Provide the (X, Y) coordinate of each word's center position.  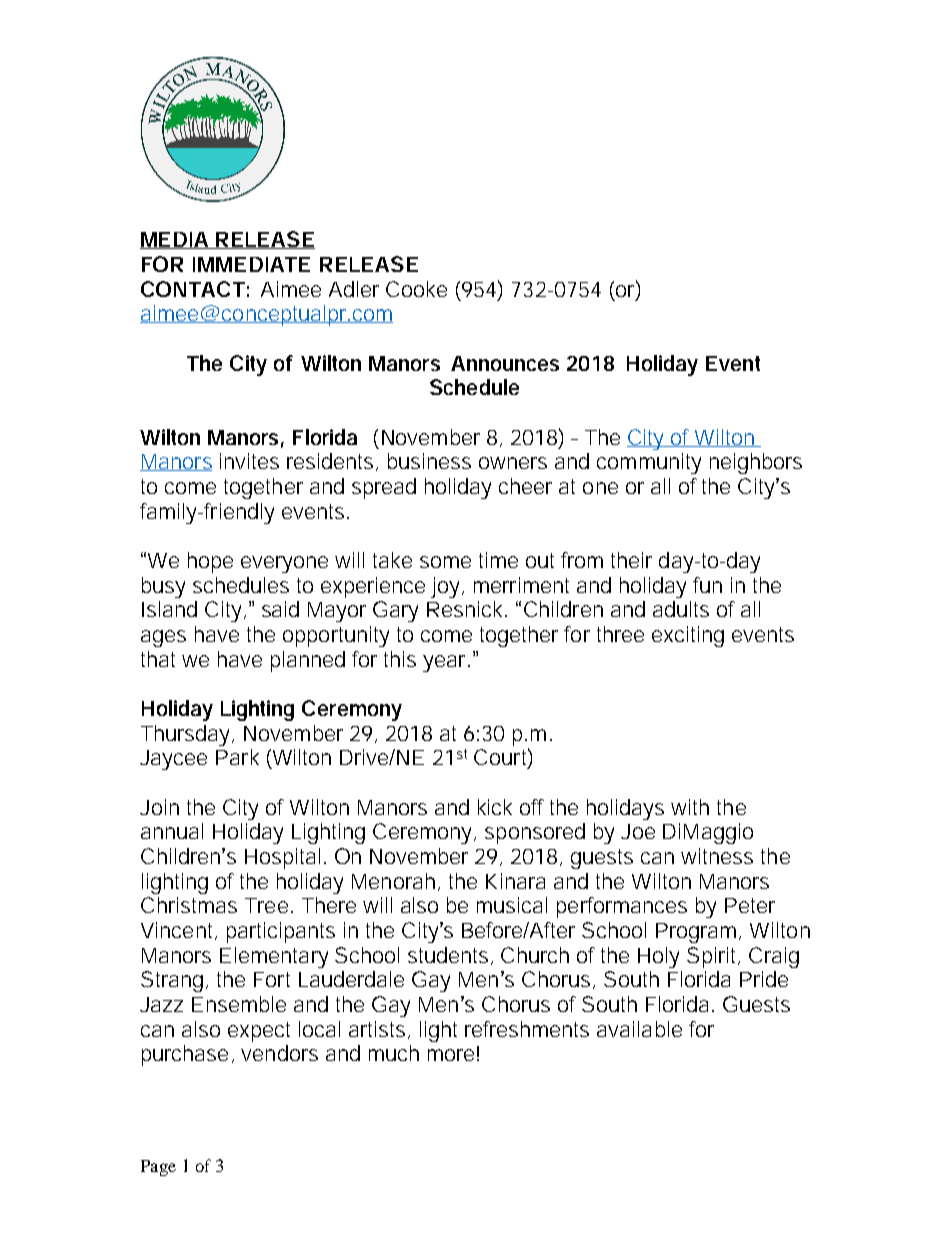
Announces (505, 363)
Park (237, 757)
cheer (525, 486)
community (649, 463)
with (690, 807)
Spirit (713, 957)
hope (210, 562)
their (631, 560)
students (448, 955)
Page (158, 1168)
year (444, 663)
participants (281, 932)
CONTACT (192, 289)
